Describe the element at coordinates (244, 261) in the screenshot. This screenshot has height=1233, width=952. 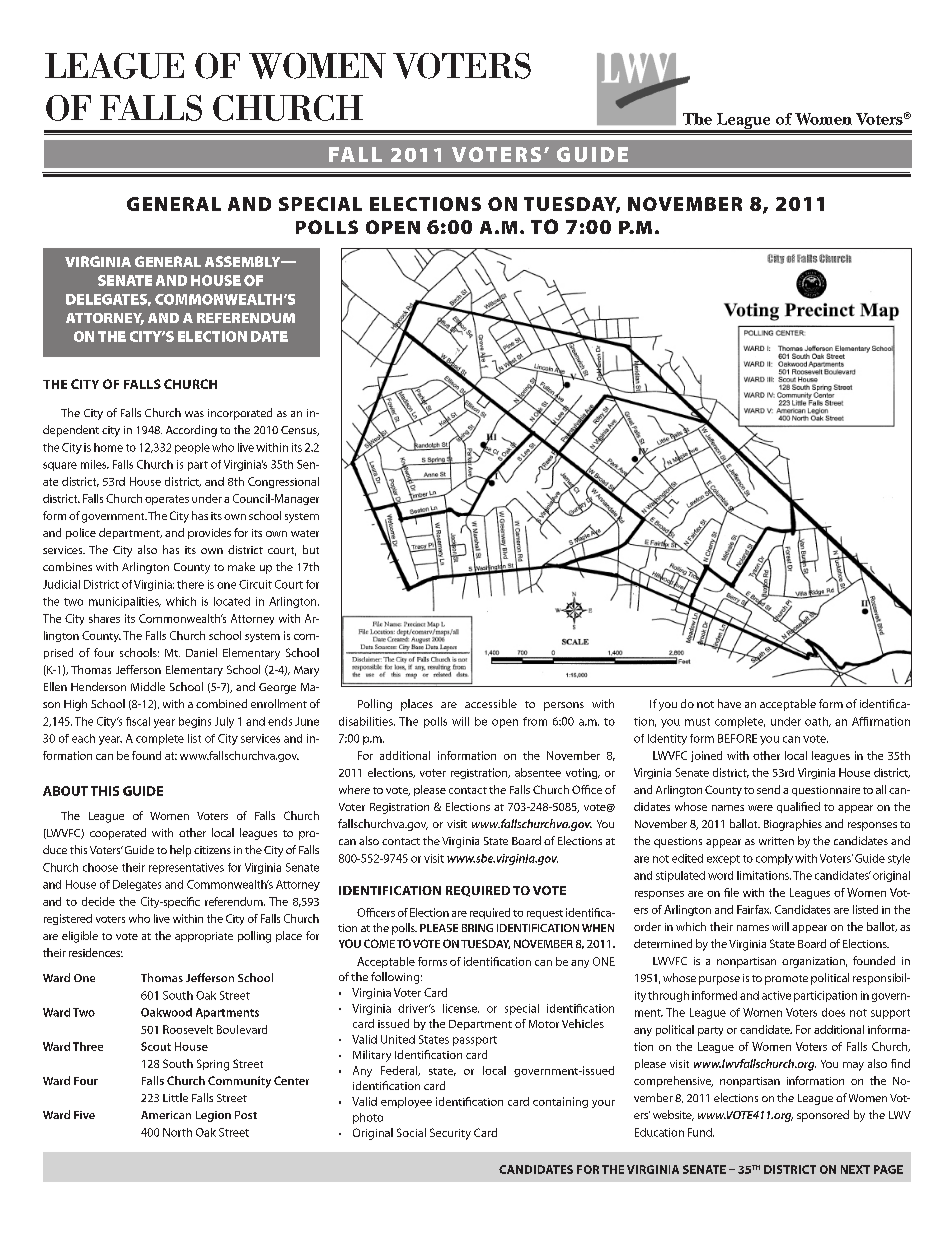
I see `ASSEMBLY` at that location.
